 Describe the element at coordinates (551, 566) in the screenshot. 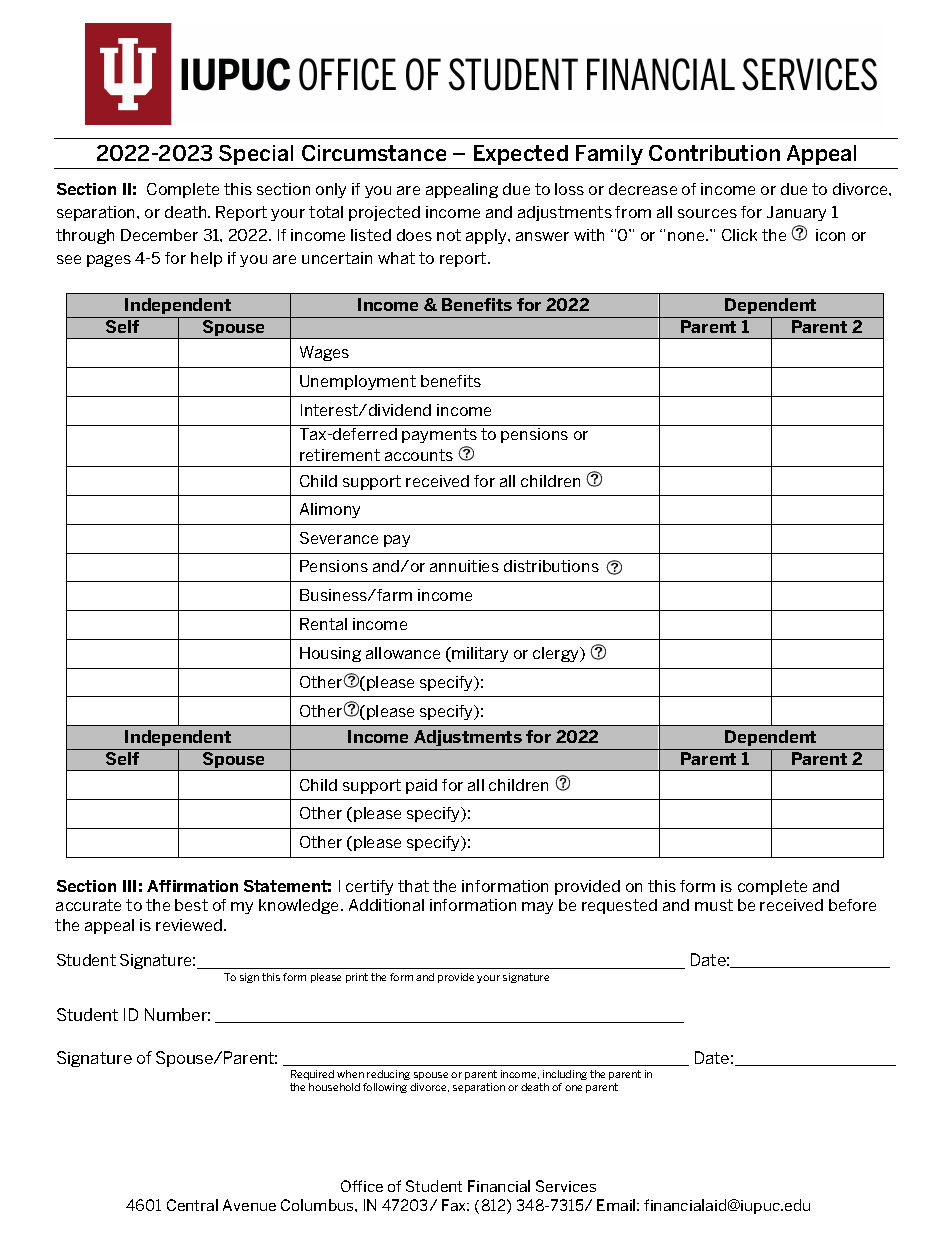

I see `distributions` at that location.
